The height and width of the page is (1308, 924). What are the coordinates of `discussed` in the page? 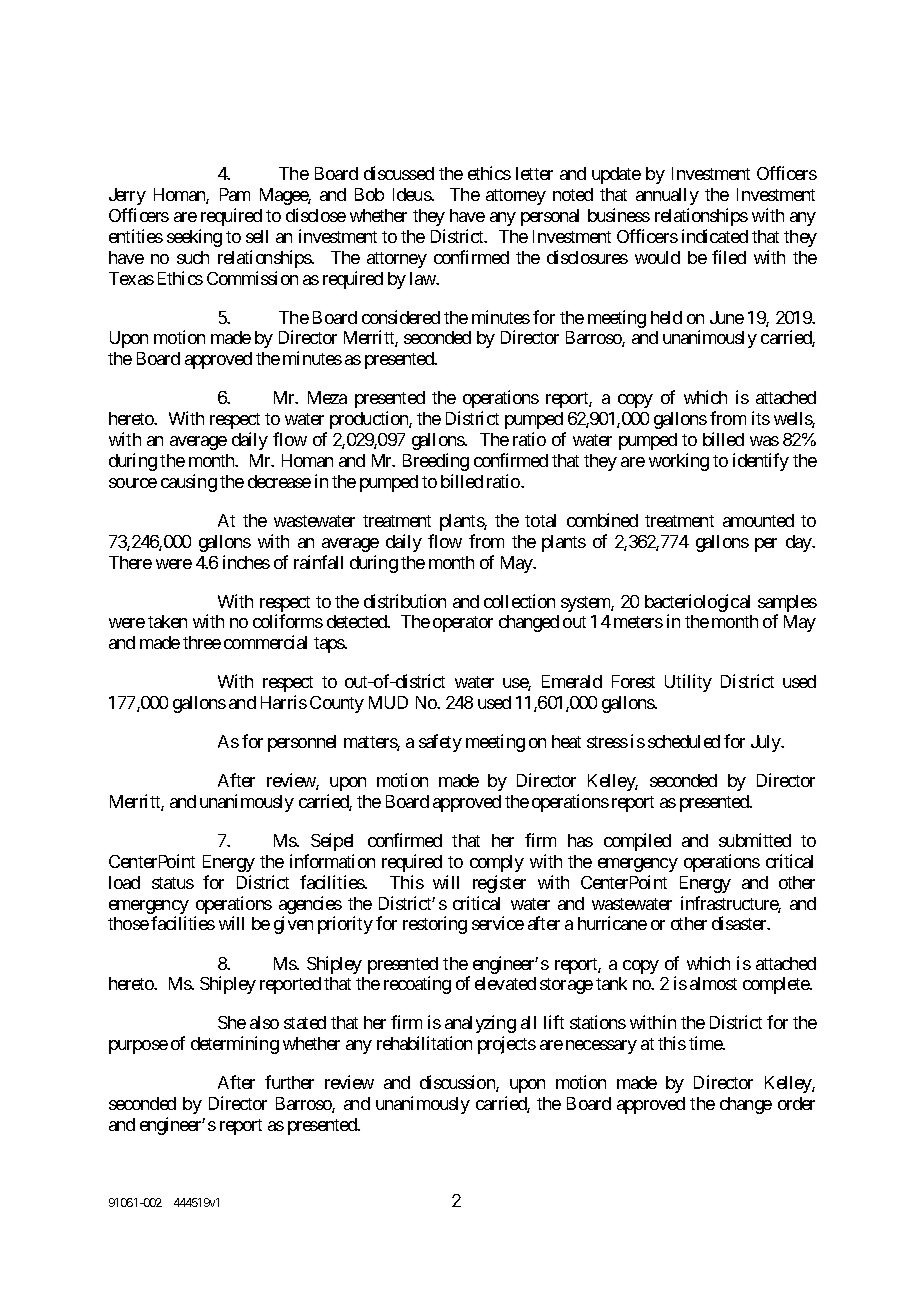 It's located at (399, 173).
